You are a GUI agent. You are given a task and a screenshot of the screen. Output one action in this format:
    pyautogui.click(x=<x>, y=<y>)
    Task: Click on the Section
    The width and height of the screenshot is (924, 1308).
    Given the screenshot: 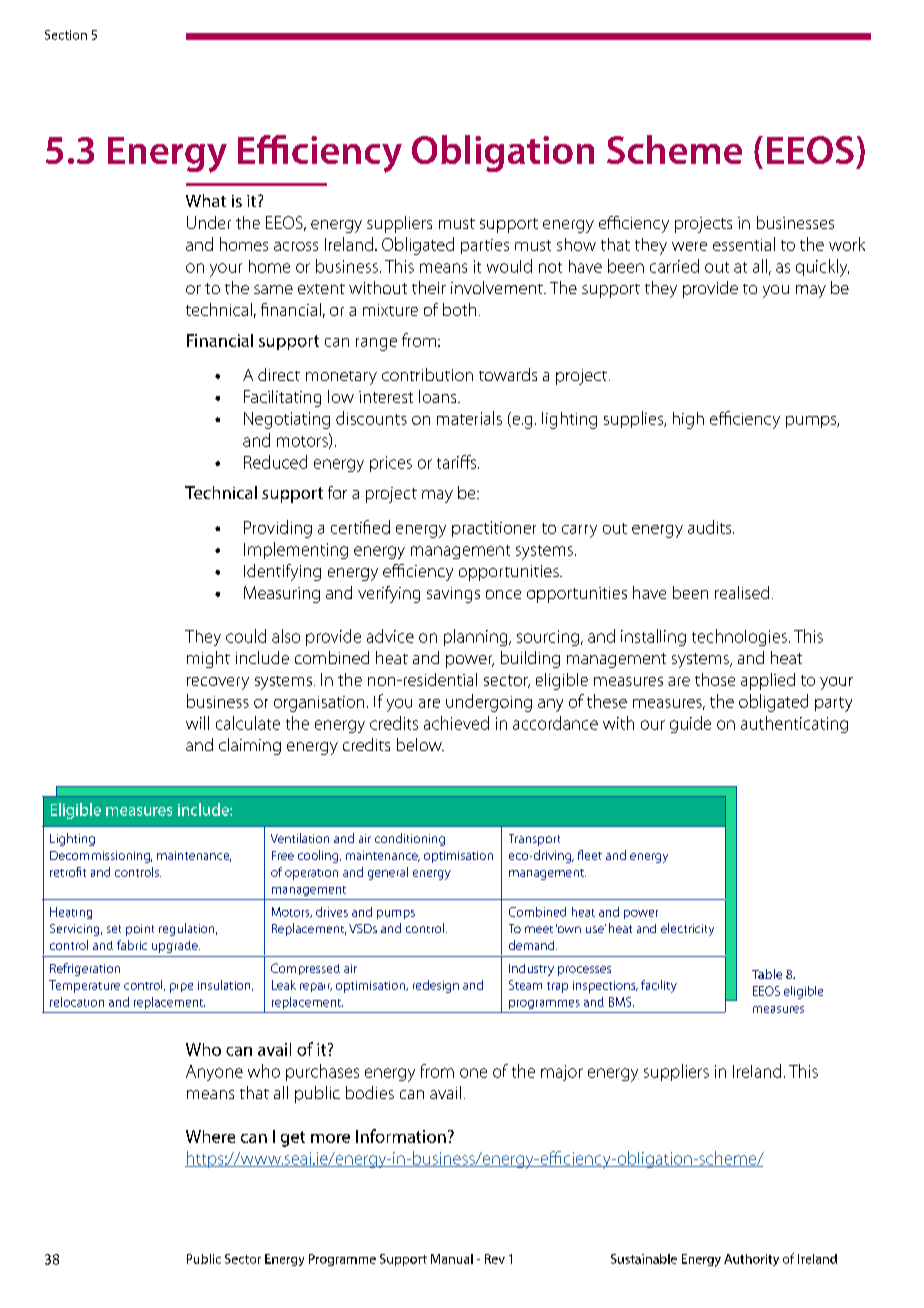 What is the action you would take?
    pyautogui.click(x=66, y=35)
